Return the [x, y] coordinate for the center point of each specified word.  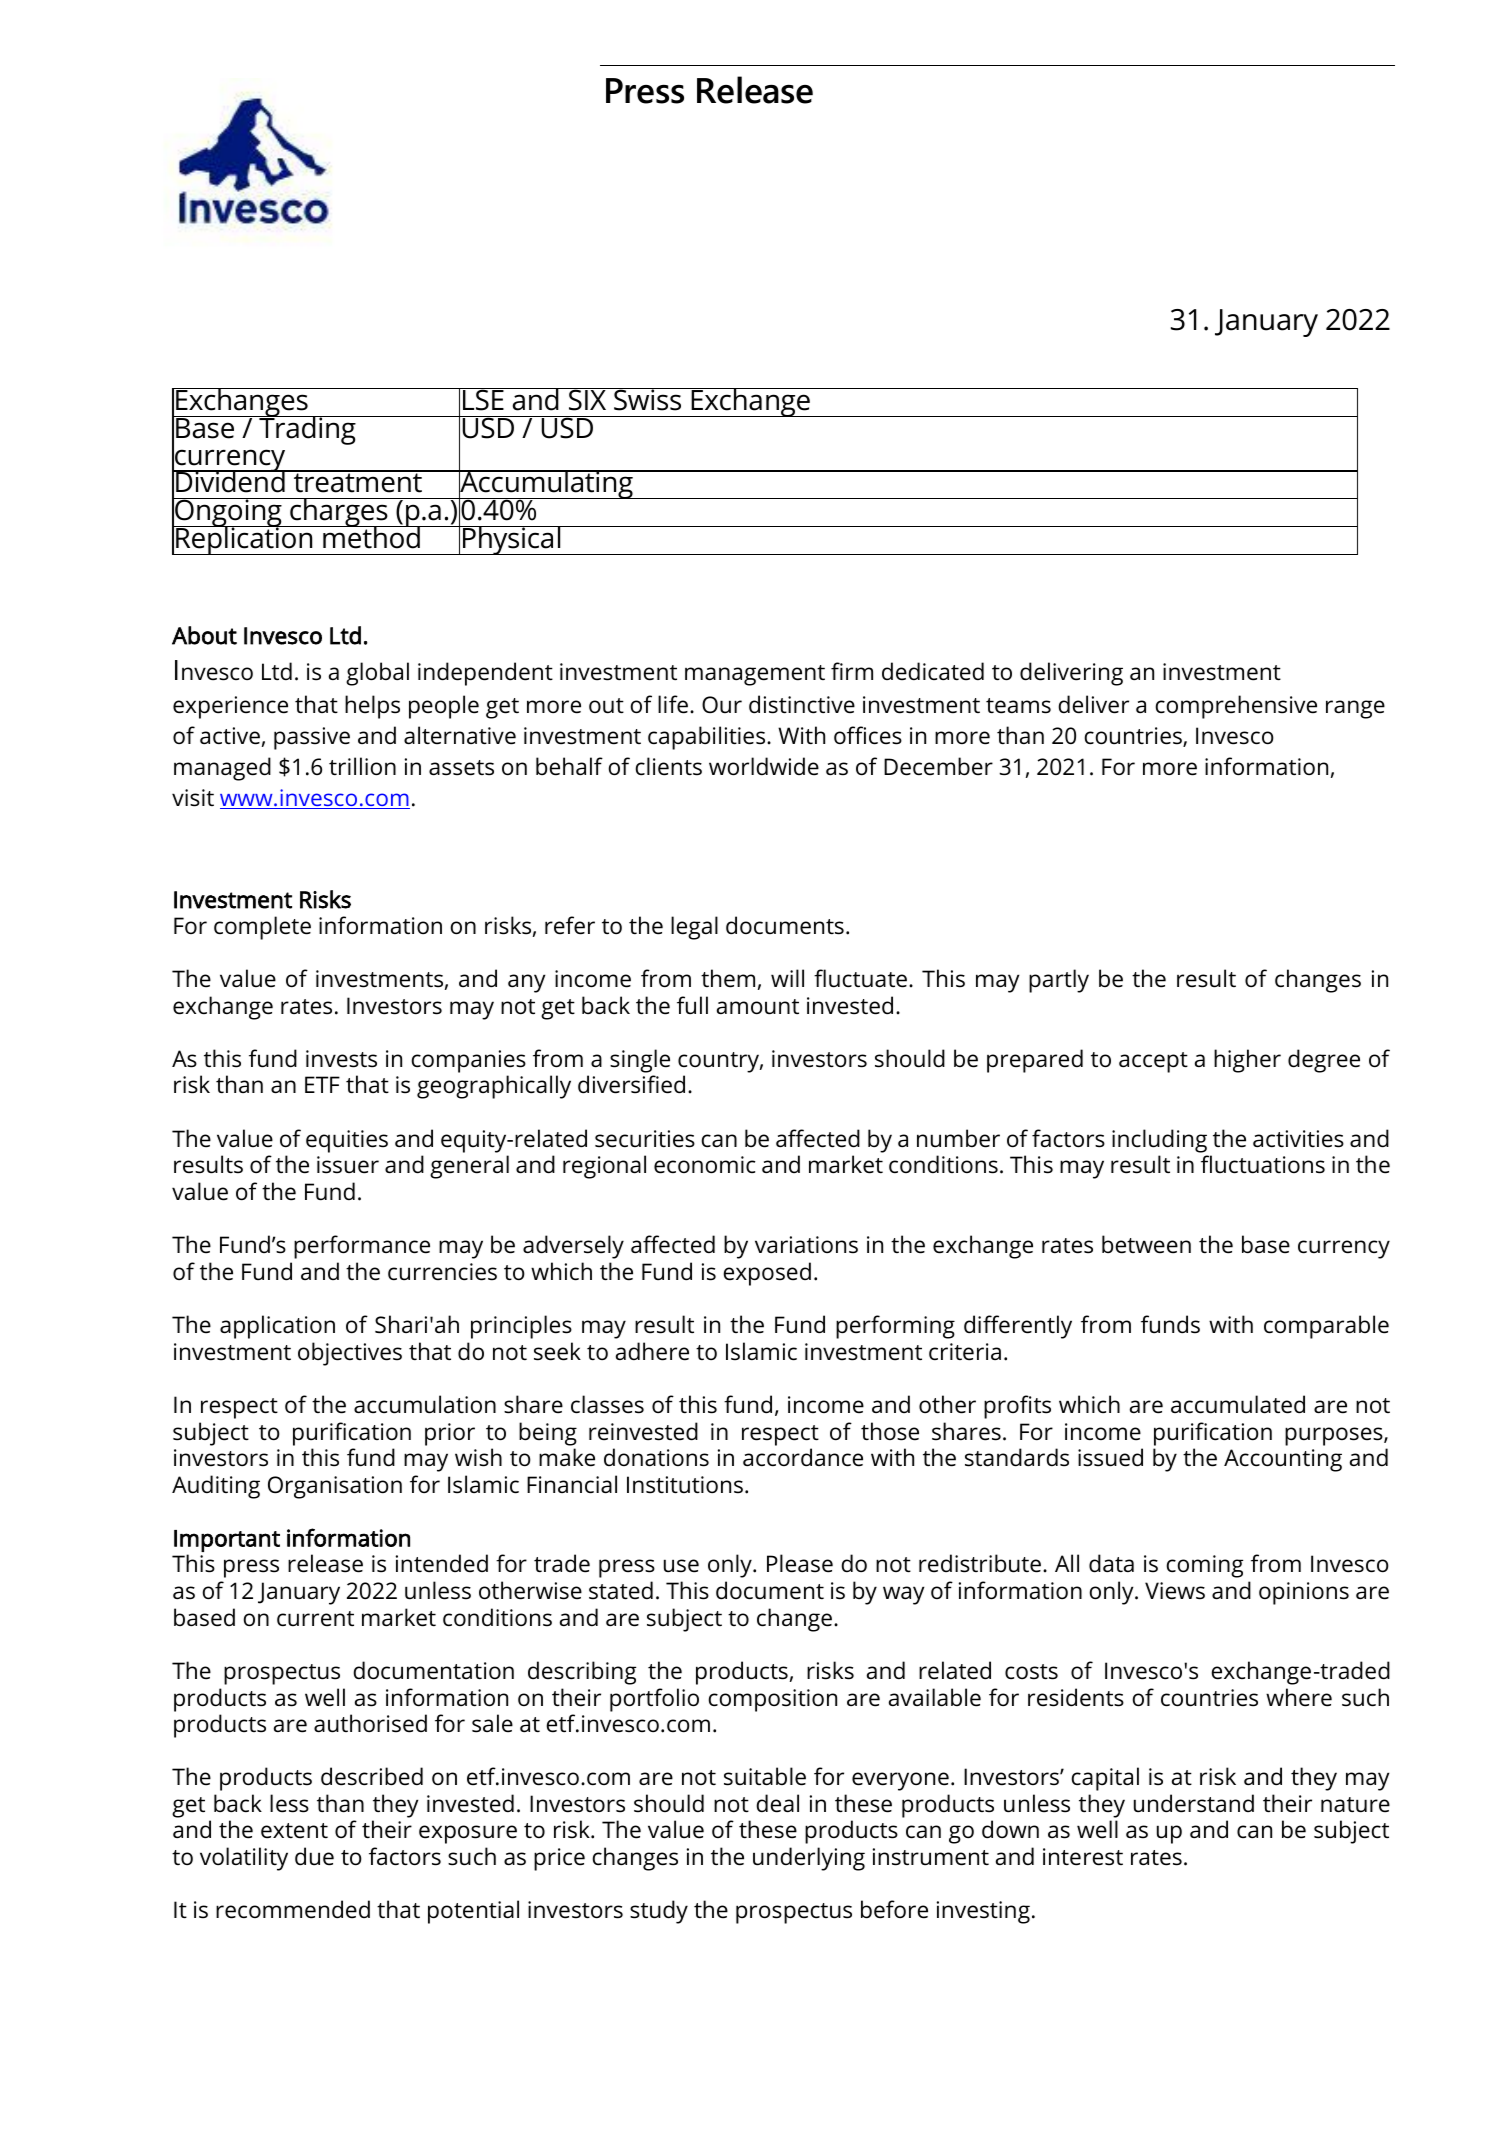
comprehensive [1236, 707]
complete [262, 928]
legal [694, 928]
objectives [350, 1354]
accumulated [1238, 1404]
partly [1059, 981]
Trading [307, 430]
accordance [803, 1457]
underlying [809, 1859]
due [314, 1856]
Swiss [648, 399]
